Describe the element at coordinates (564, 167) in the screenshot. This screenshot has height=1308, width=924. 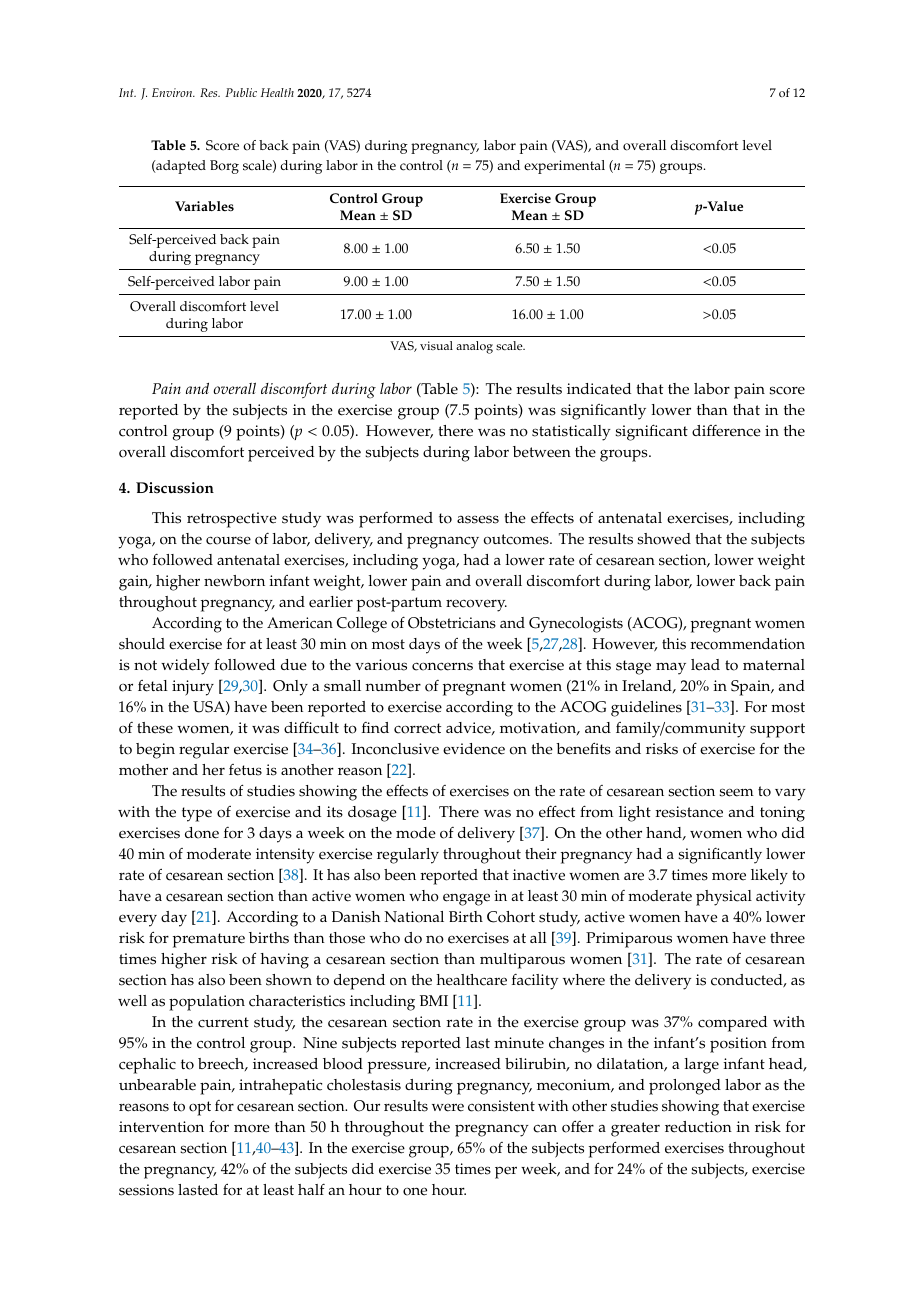
I see `experimental` at that location.
